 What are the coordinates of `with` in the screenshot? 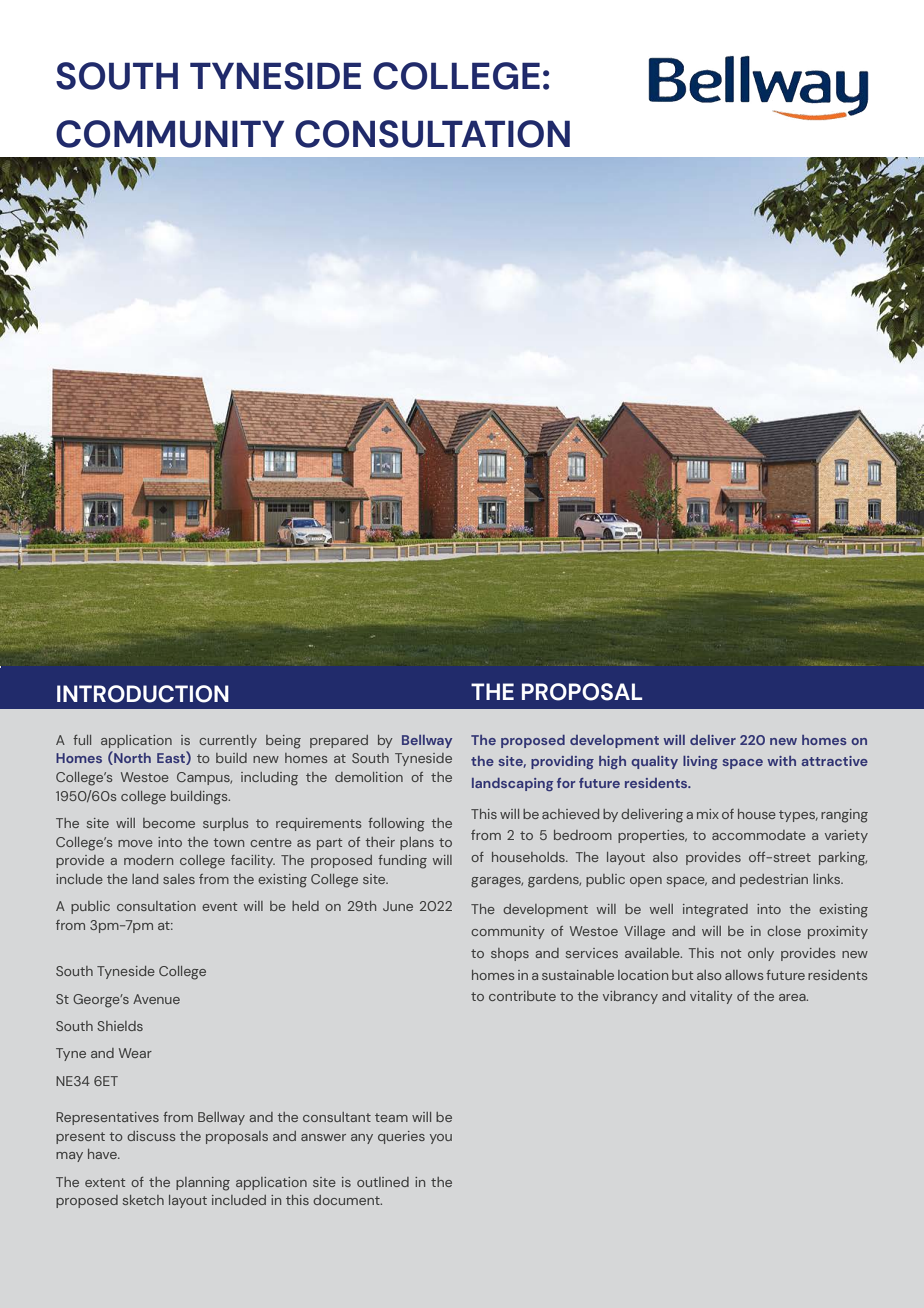 It's located at (781, 761).
